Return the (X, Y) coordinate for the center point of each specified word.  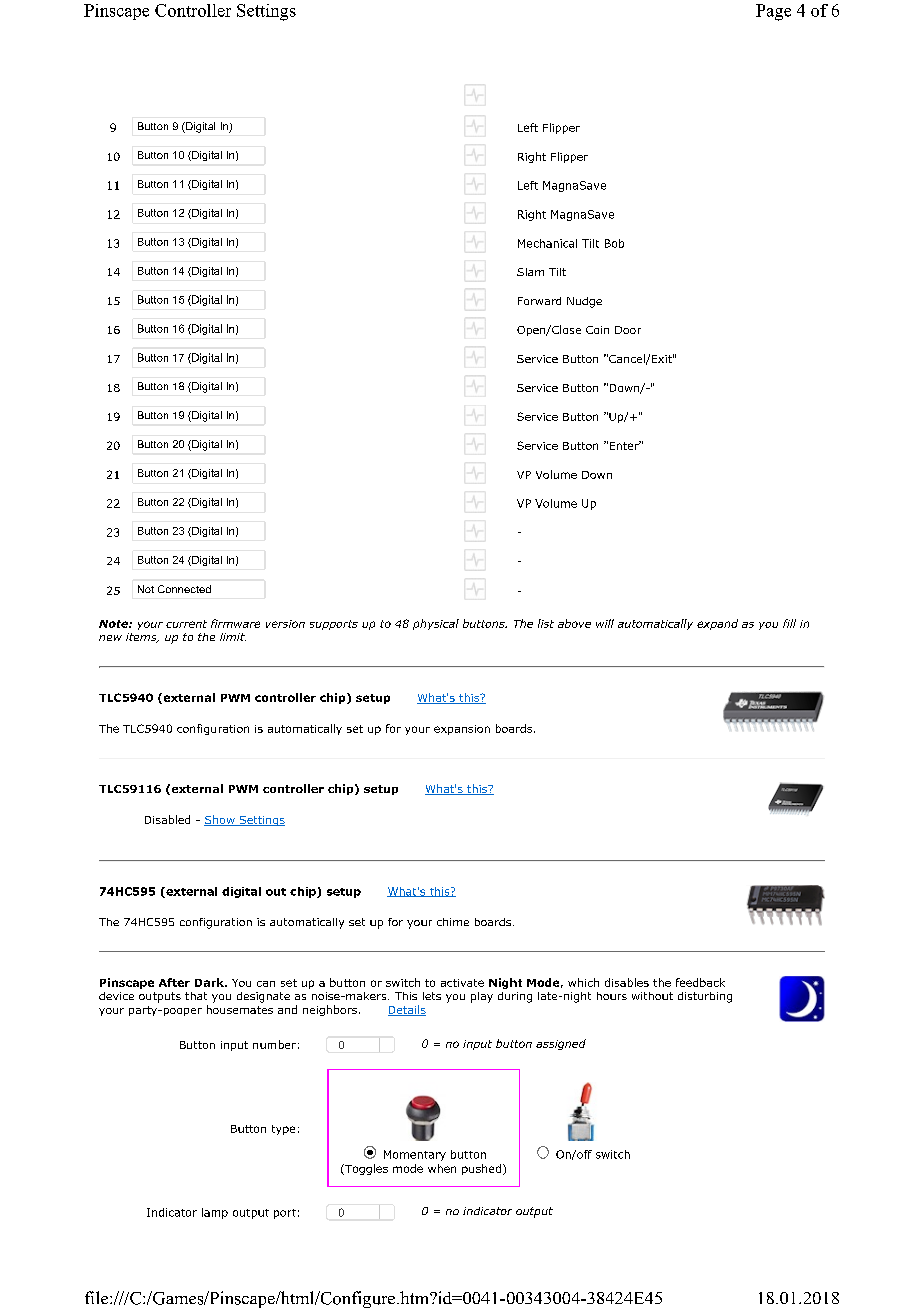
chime (453, 922)
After (174, 982)
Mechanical (547, 243)
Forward (539, 301)
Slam (530, 272)
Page (773, 12)
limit (233, 637)
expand (717, 624)
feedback (700, 982)
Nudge (584, 302)
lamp (215, 1213)
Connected (184, 589)
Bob (614, 243)
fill (789, 623)
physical (436, 624)
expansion (462, 730)
